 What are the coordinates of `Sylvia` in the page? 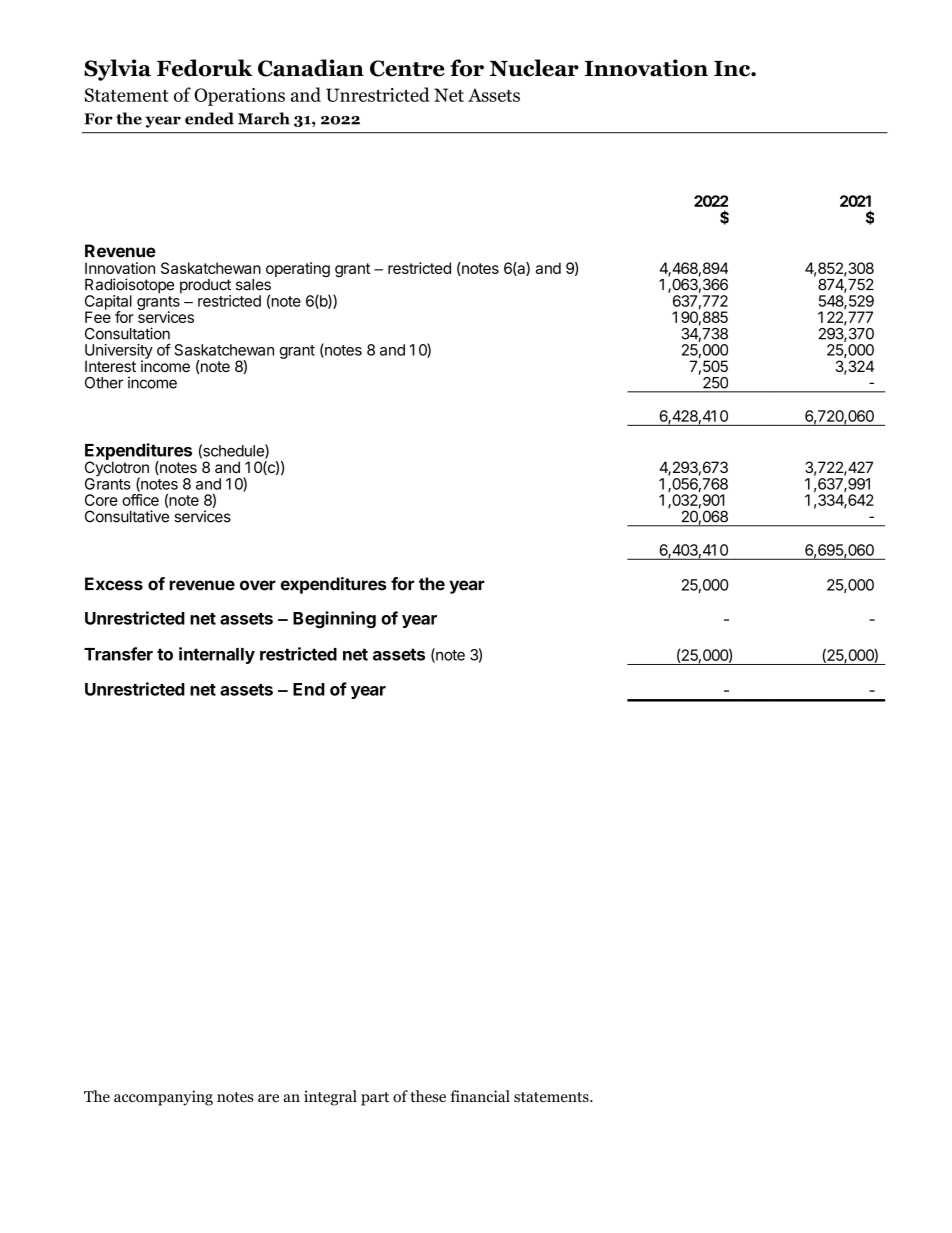 It's located at (117, 70).
